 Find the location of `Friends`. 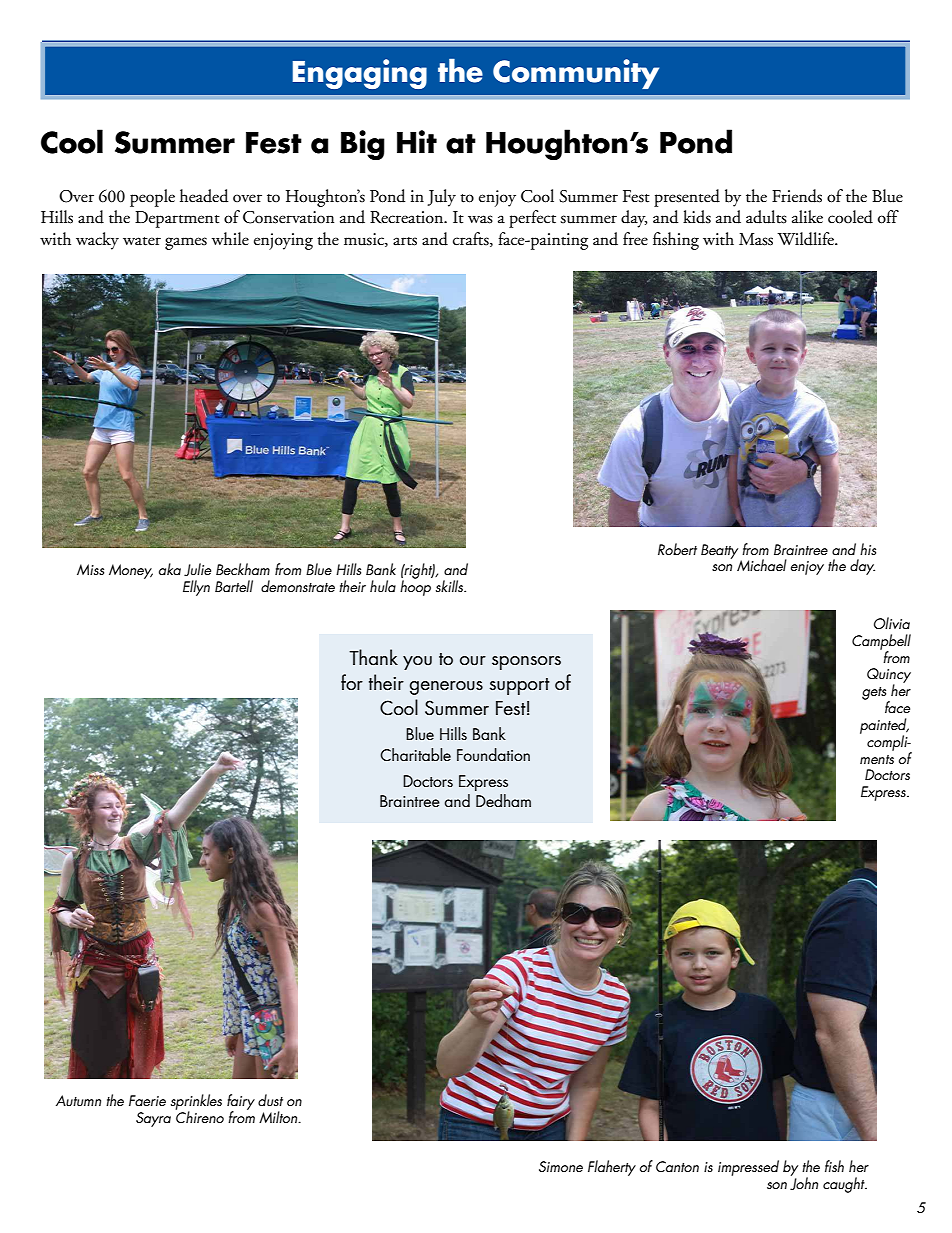

Friends is located at coordinates (797, 196).
